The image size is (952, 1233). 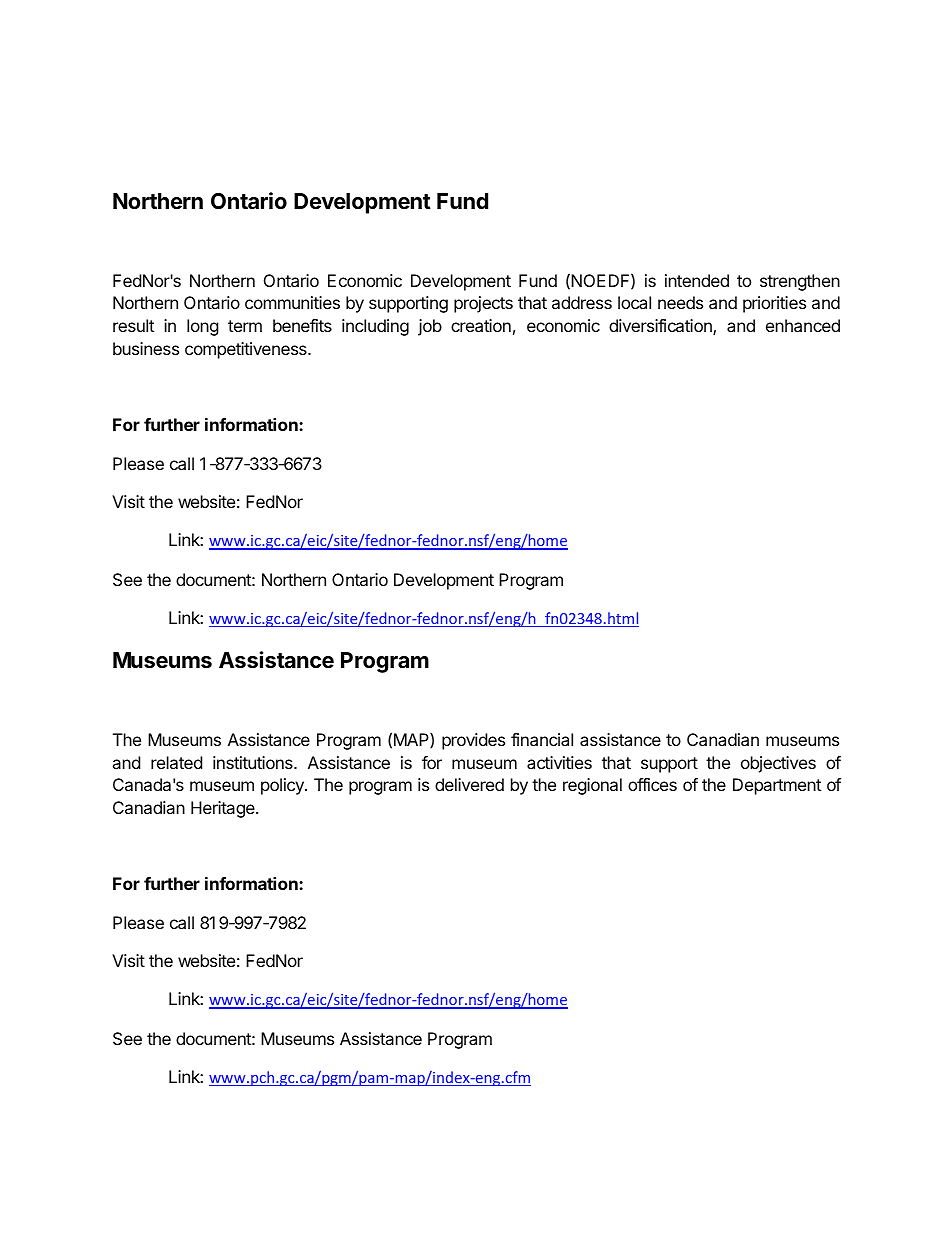 I want to click on diversification, so click(x=661, y=327).
